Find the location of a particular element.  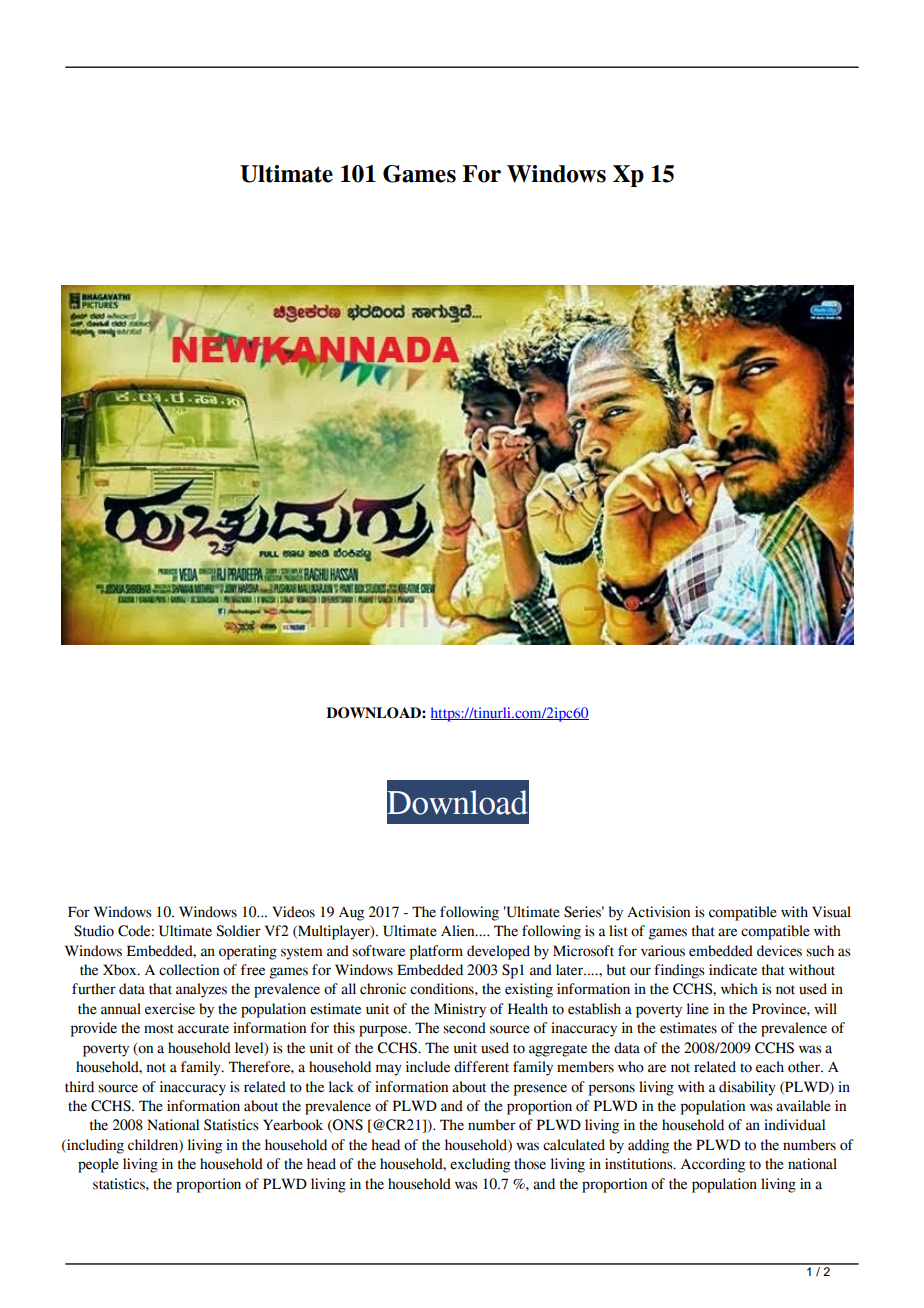

exercise is located at coordinates (170, 1009).
